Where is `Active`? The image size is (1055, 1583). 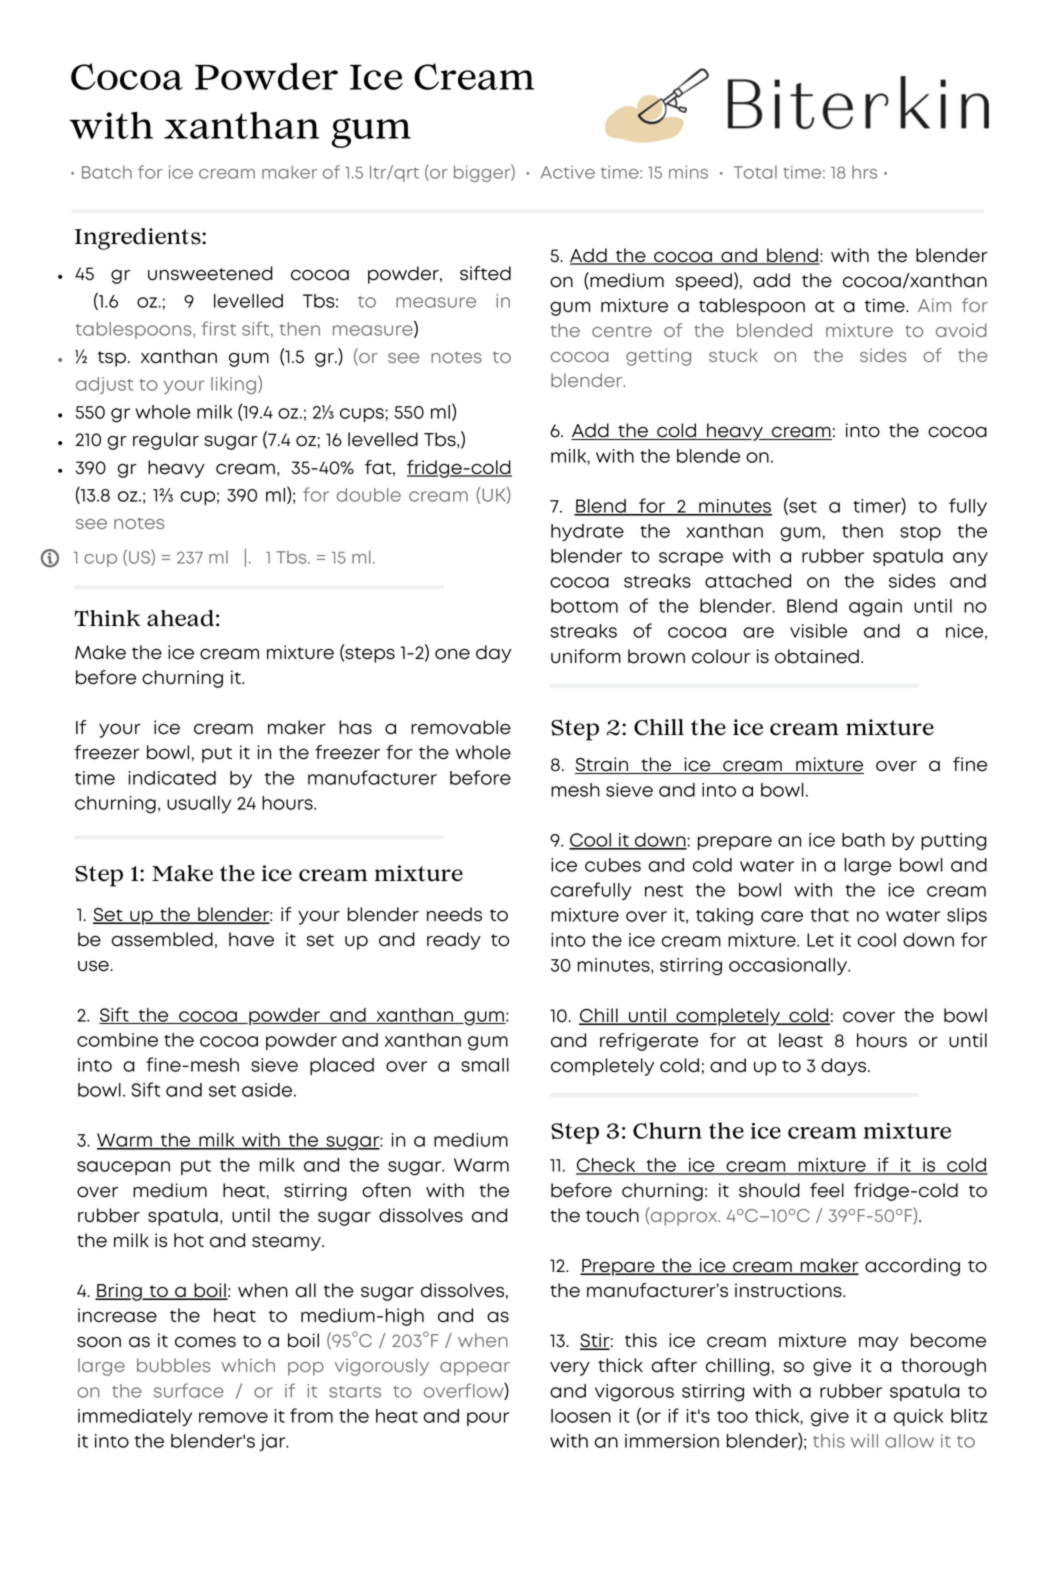 Active is located at coordinates (568, 172).
